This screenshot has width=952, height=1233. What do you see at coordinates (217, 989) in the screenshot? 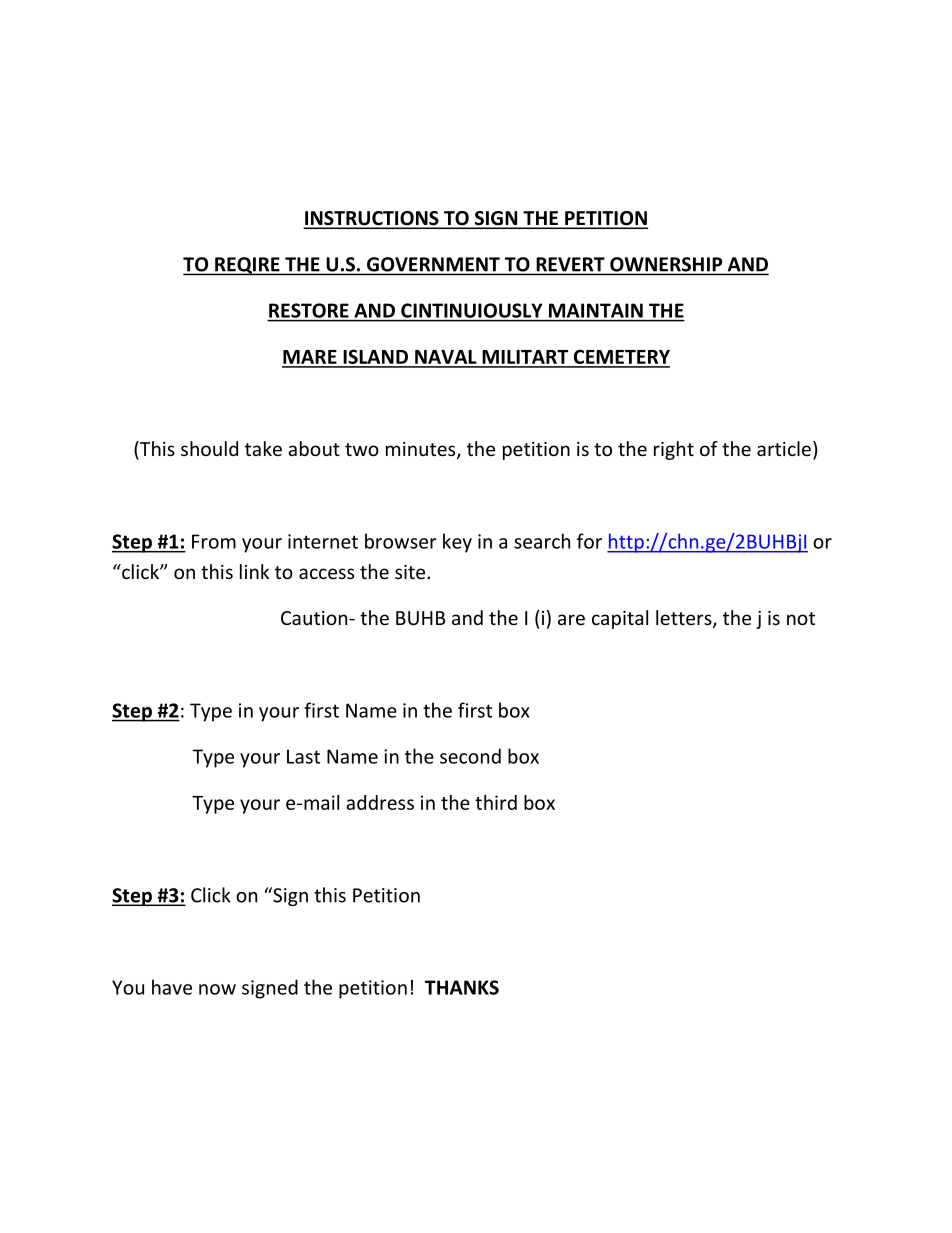
I see `now` at bounding box center [217, 989].
